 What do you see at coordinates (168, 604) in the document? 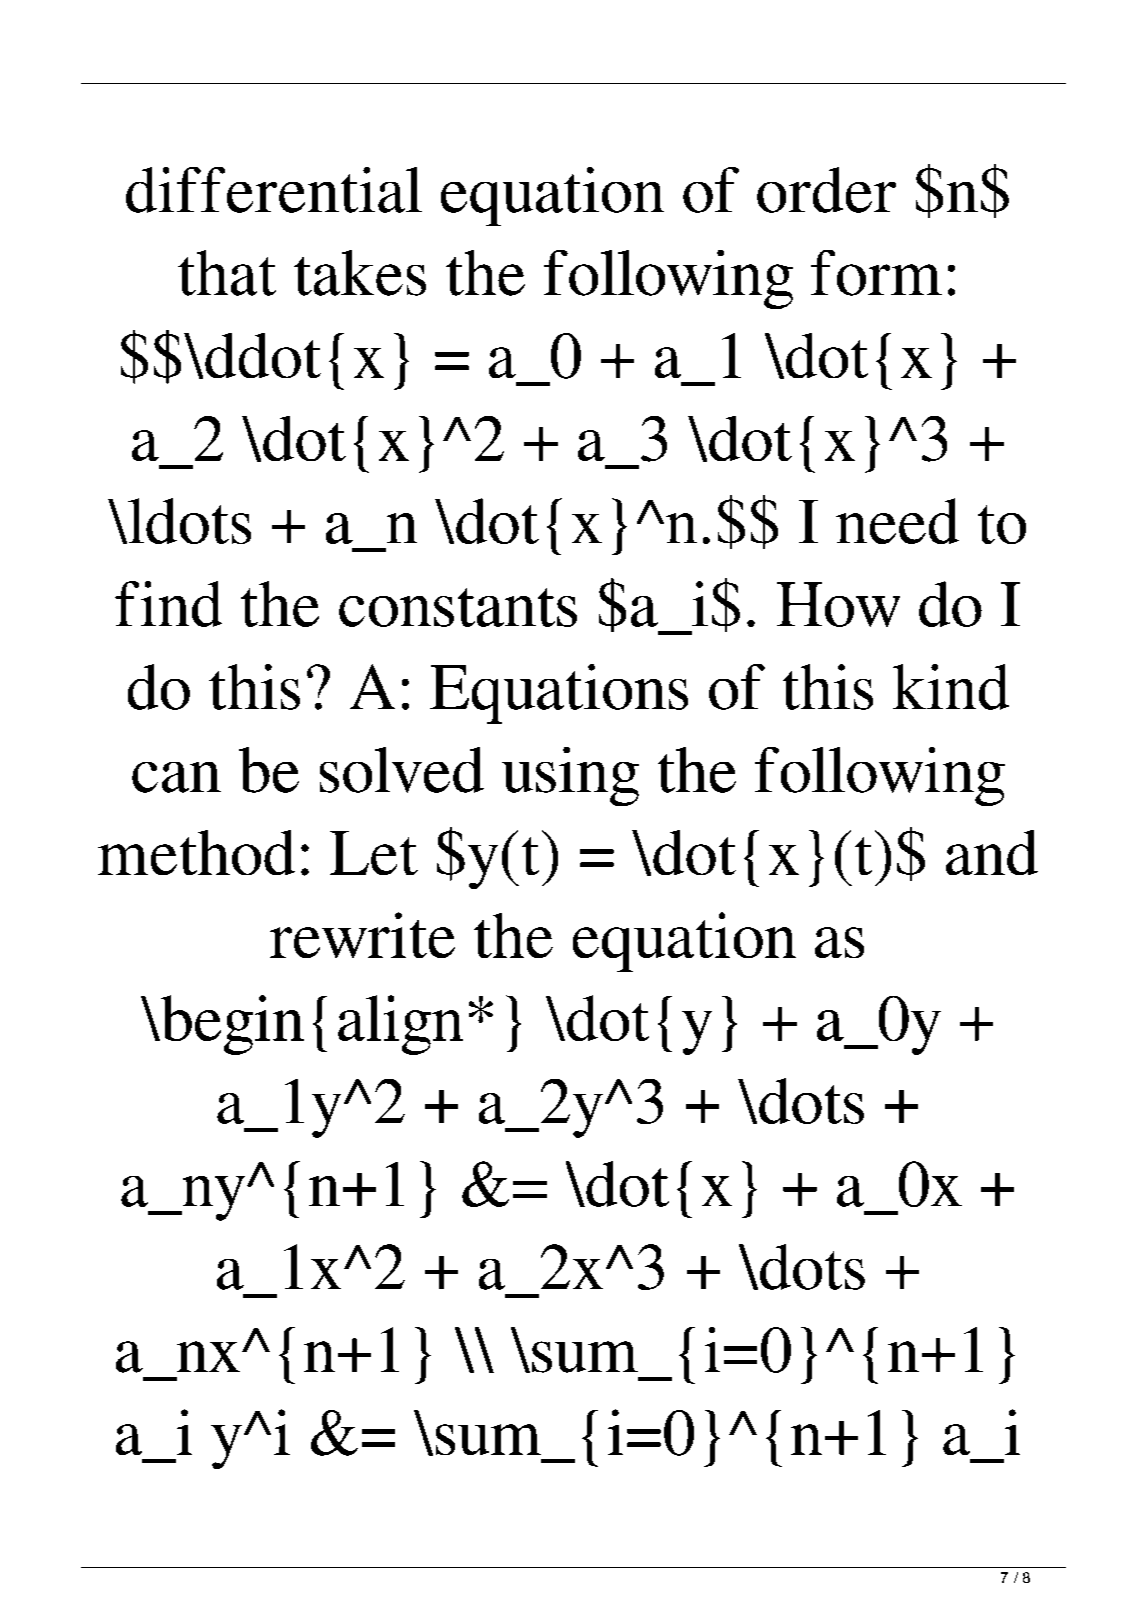
I see `find` at bounding box center [168, 604].
